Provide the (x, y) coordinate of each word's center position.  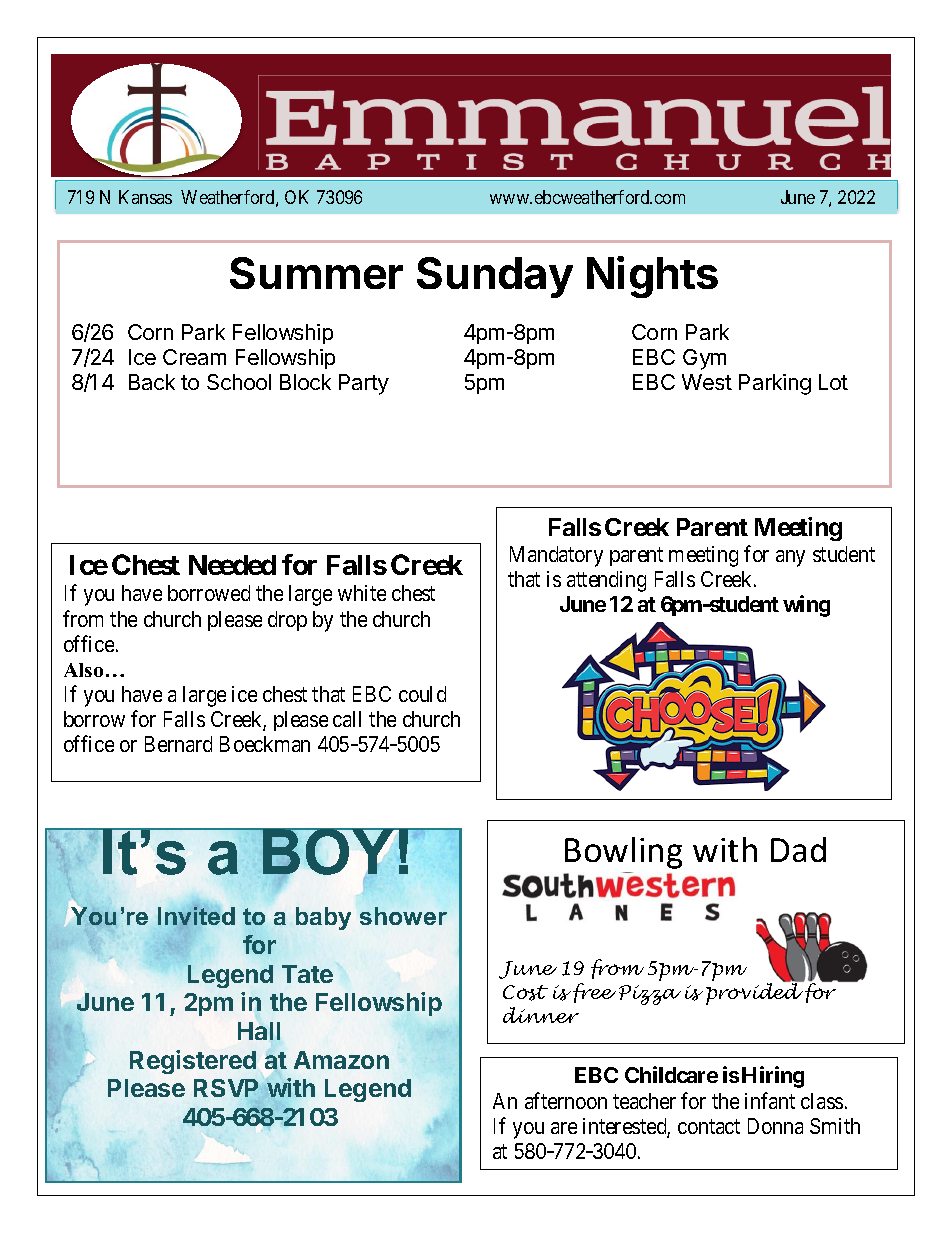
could (422, 694)
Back (152, 382)
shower (403, 916)
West (707, 382)
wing (806, 606)
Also (83, 670)
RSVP (228, 1090)
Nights (652, 277)
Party (364, 384)
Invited (196, 916)
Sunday (495, 277)
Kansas (145, 197)
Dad (798, 849)
